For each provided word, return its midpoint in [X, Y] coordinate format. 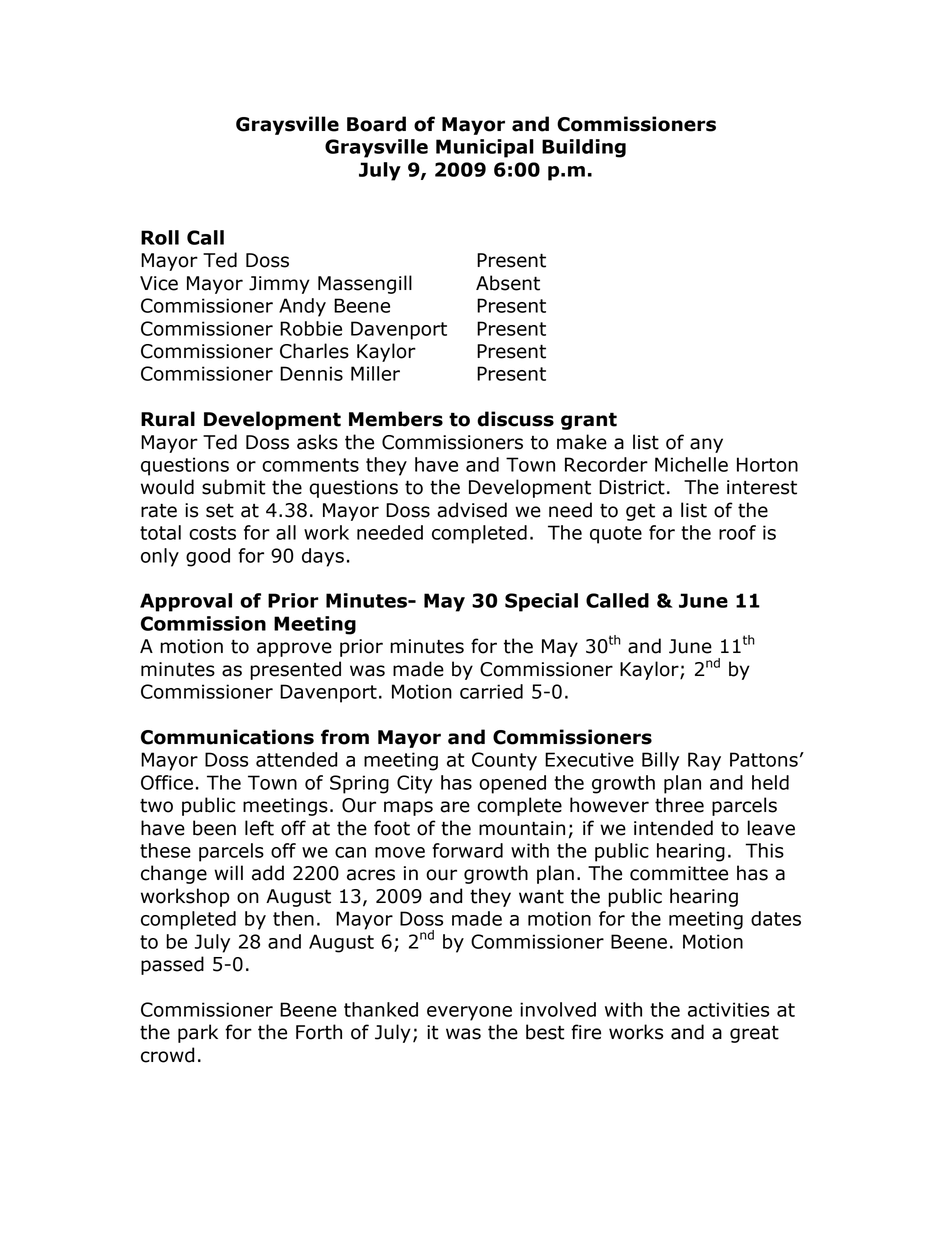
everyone [469, 1013]
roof [737, 532]
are [455, 807]
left [259, 828]
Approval [186, 602]
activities [728, 1009]
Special [541, 602]
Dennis [311, 373]
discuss [515, 419]
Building [584, 148]
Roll [160, 237]
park [198, 1033]
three [679, 805]
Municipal [485, 148]
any [706, 445]
